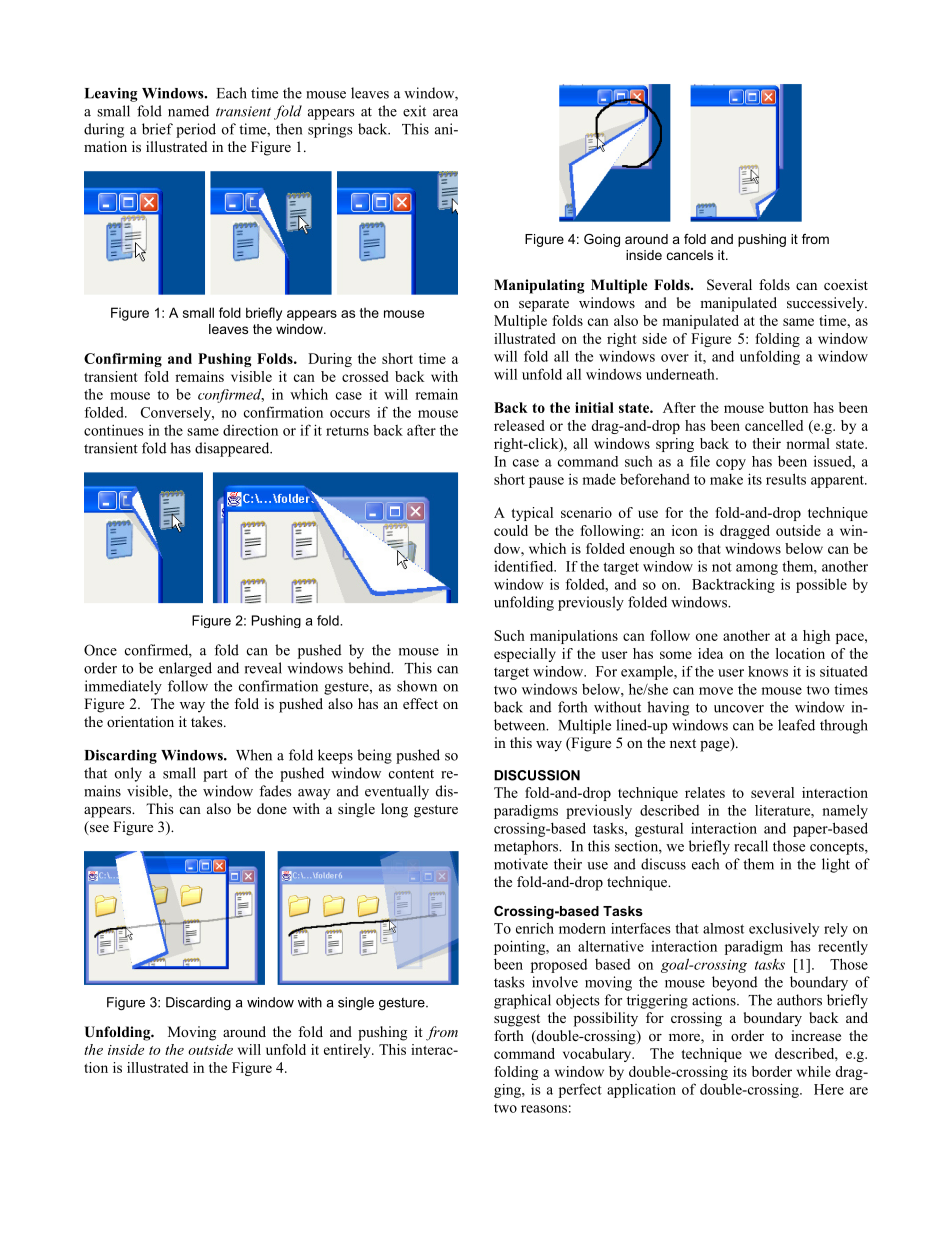 The height and width of the page is (1233, 952). Describe the element at coordinates (445, 113) in the page. I see `area` at that location.
